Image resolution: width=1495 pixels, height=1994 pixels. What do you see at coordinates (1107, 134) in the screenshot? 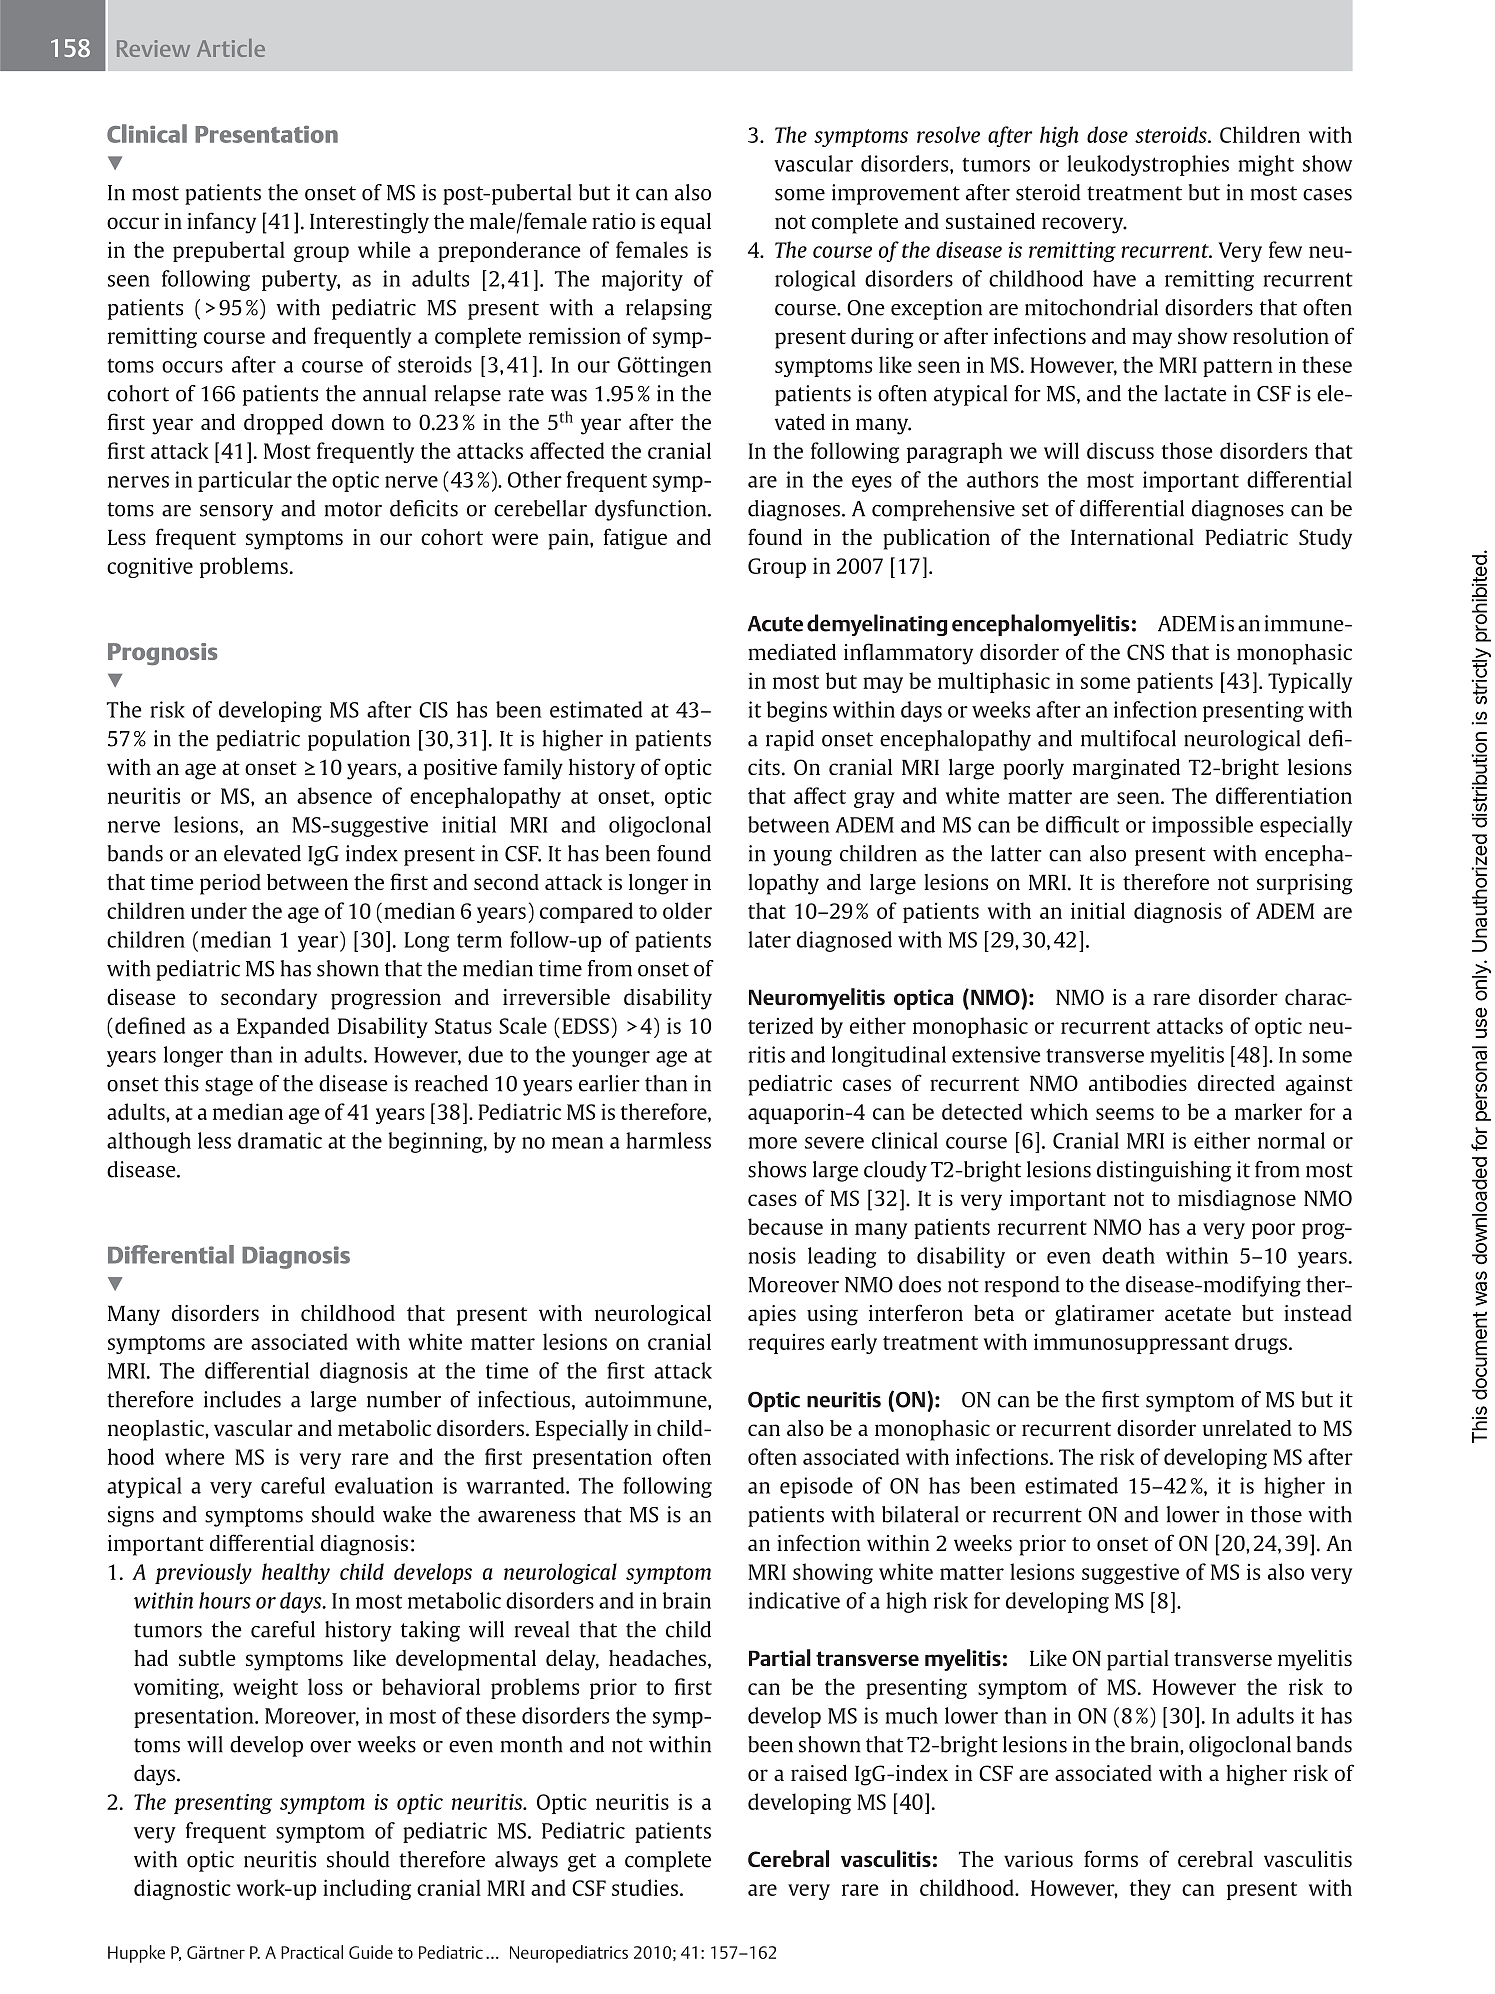
I see `dose` at bounding box center [1107, 134].
